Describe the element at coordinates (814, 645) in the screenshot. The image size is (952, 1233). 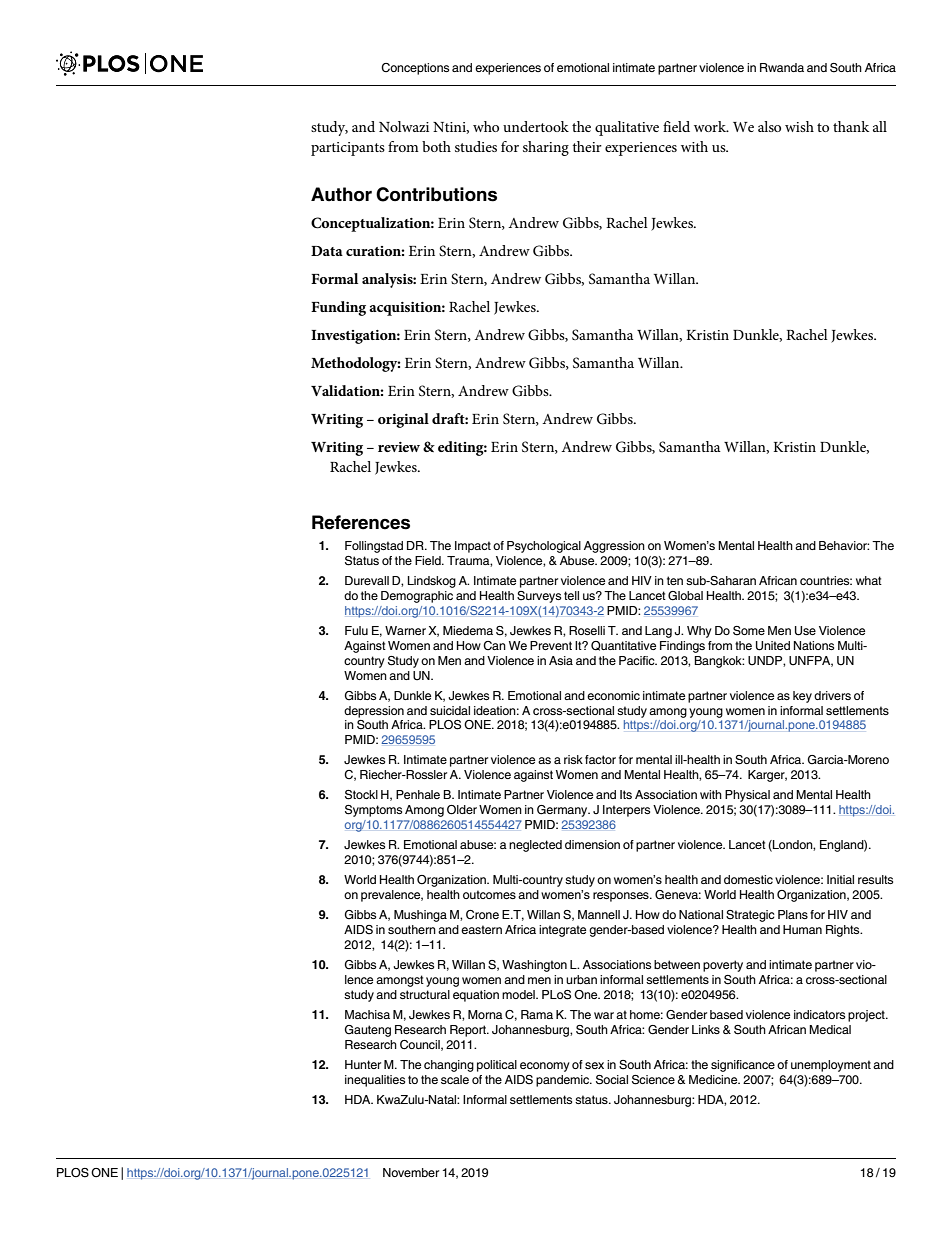
I see `Nations` at that location.
